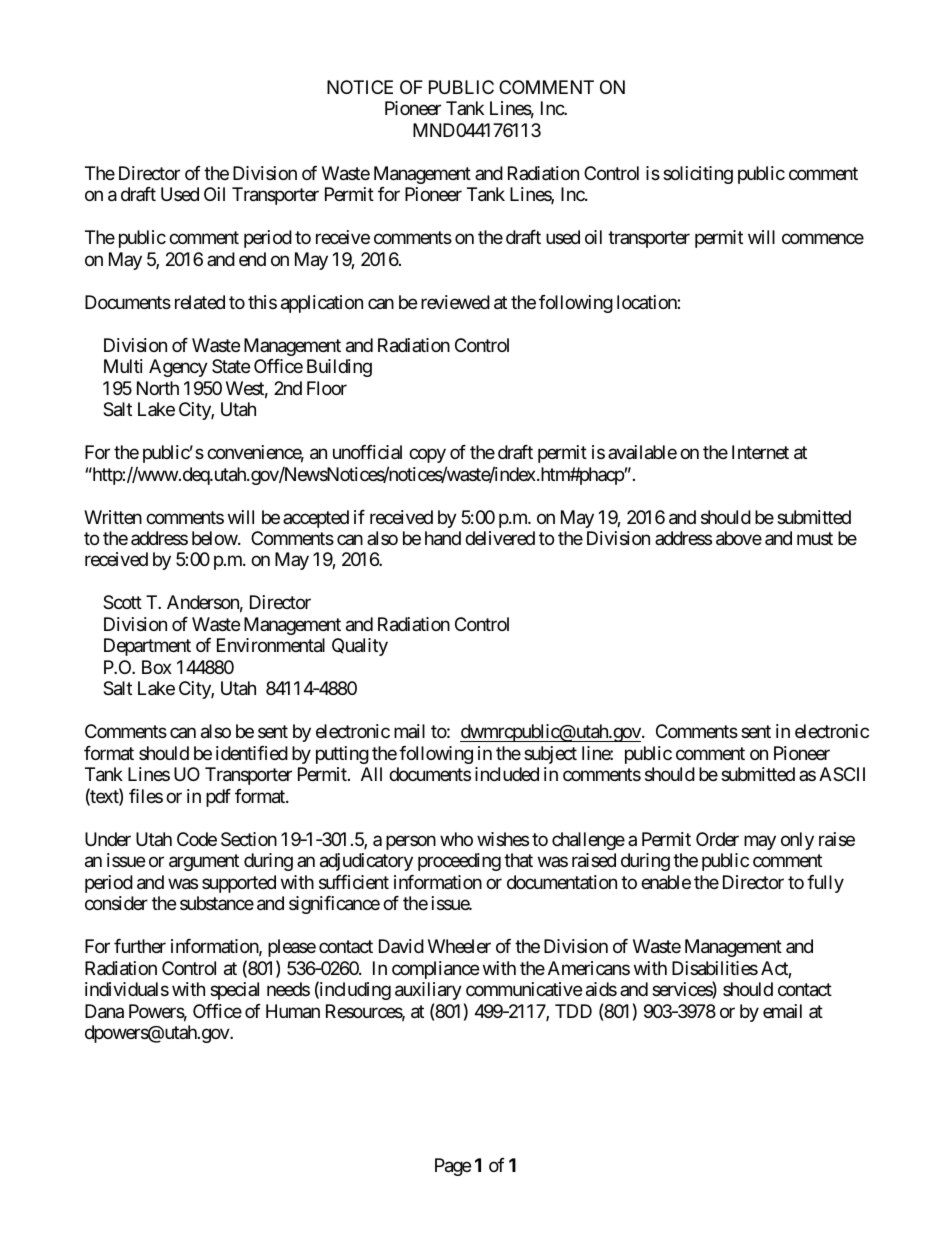 Image resolution: width=952 pixels, height=1233 pixels. I want to click on Box, so click(157, 667).
